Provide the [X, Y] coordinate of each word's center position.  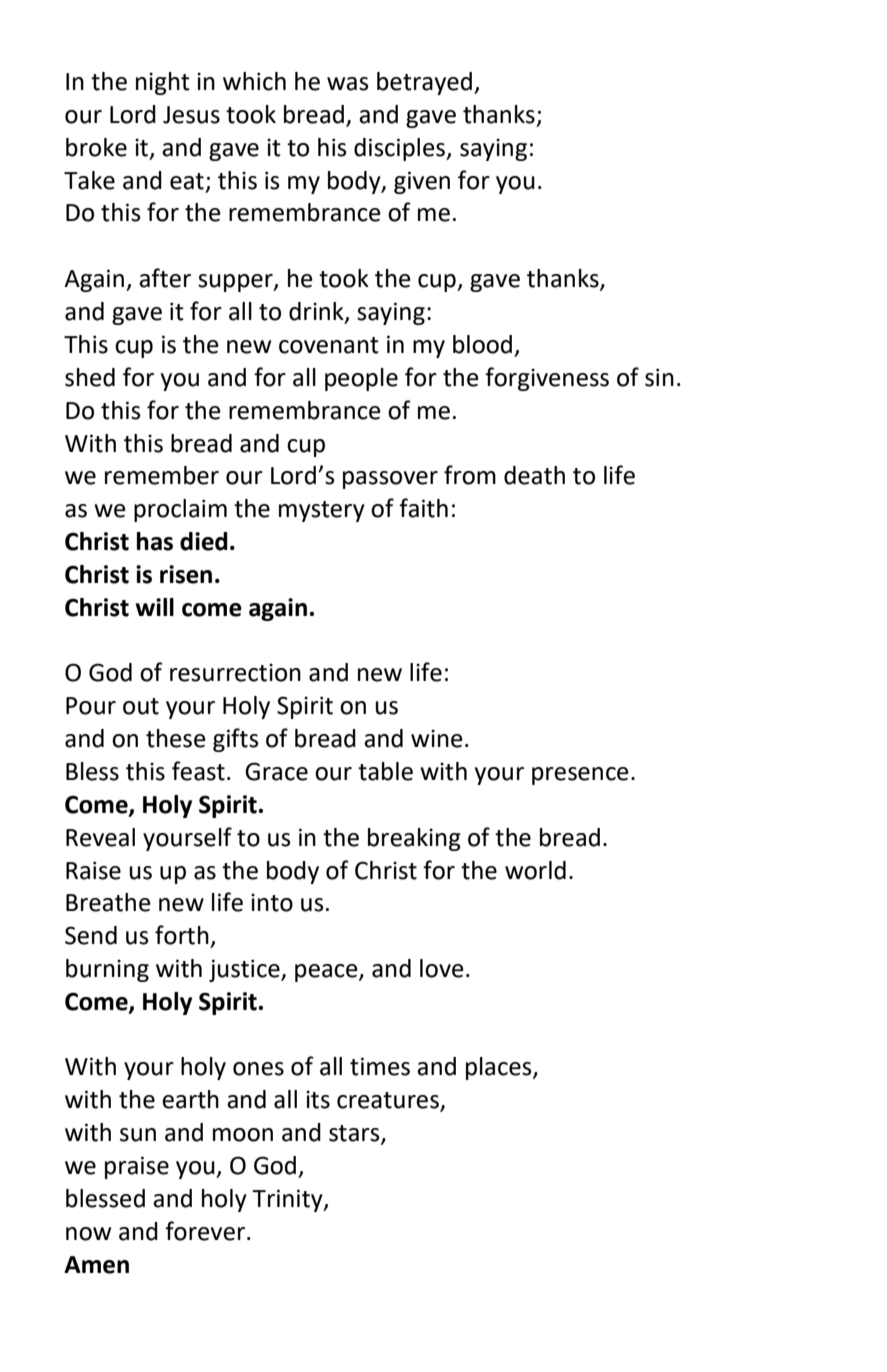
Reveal [100, 837]
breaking [414, 839]
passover [390, 480]
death [534, 475]
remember [162, 475]
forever [205, 1231]
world [535, 870]
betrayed [424, 83]
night [163, 83]
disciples [400, 149]
